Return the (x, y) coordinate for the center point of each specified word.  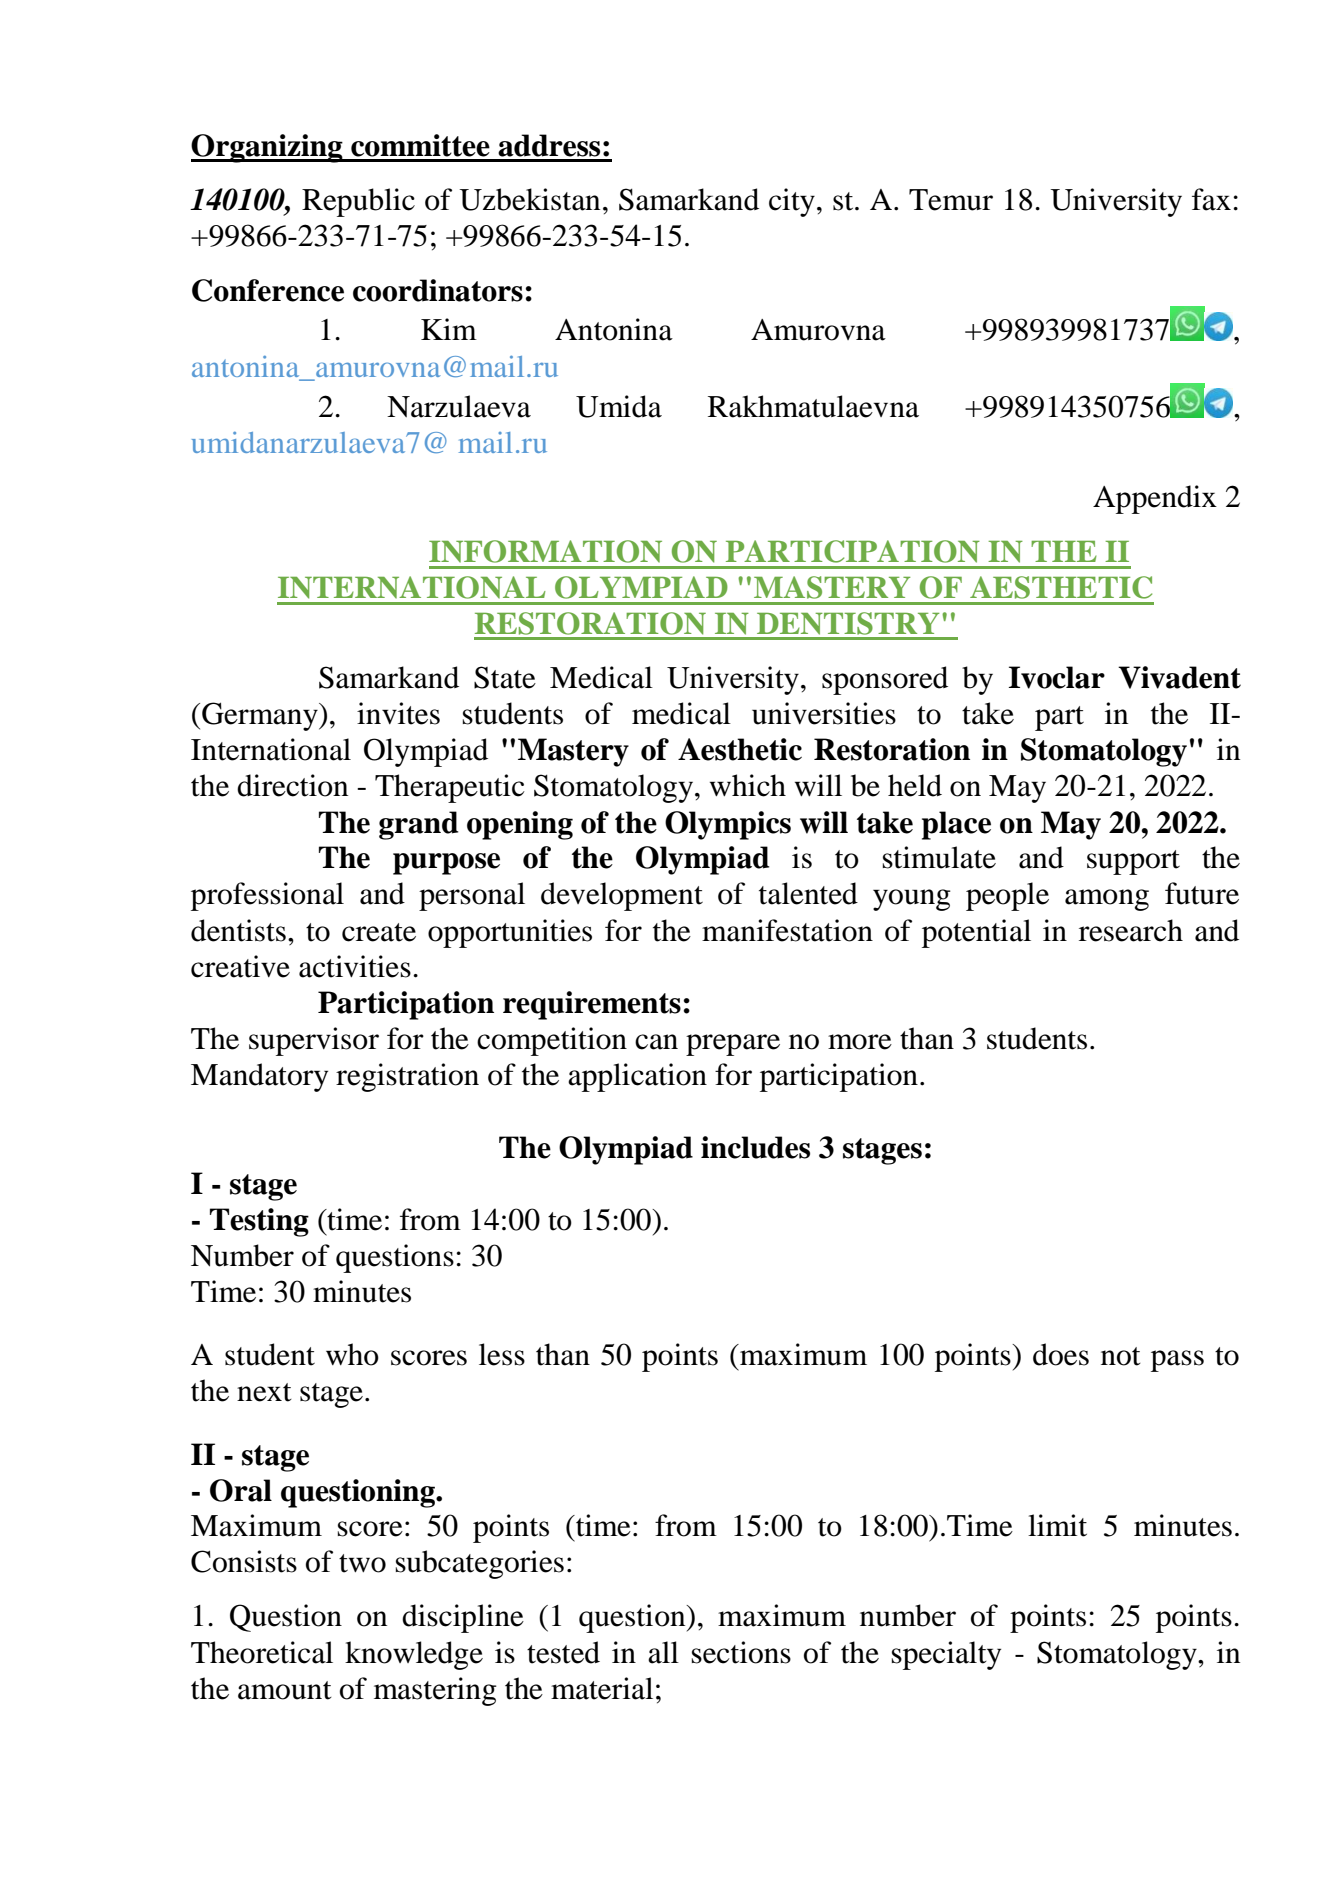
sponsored (885, 680)
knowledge (414, 1655)
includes (755, 1147)
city (792, 202)
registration (407, 1077)
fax (1211, 199)
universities (824, 713)
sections (741, 1652)
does (1061, 1354)
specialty (946, 1655)
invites (398, 713)
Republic (358, 202)
